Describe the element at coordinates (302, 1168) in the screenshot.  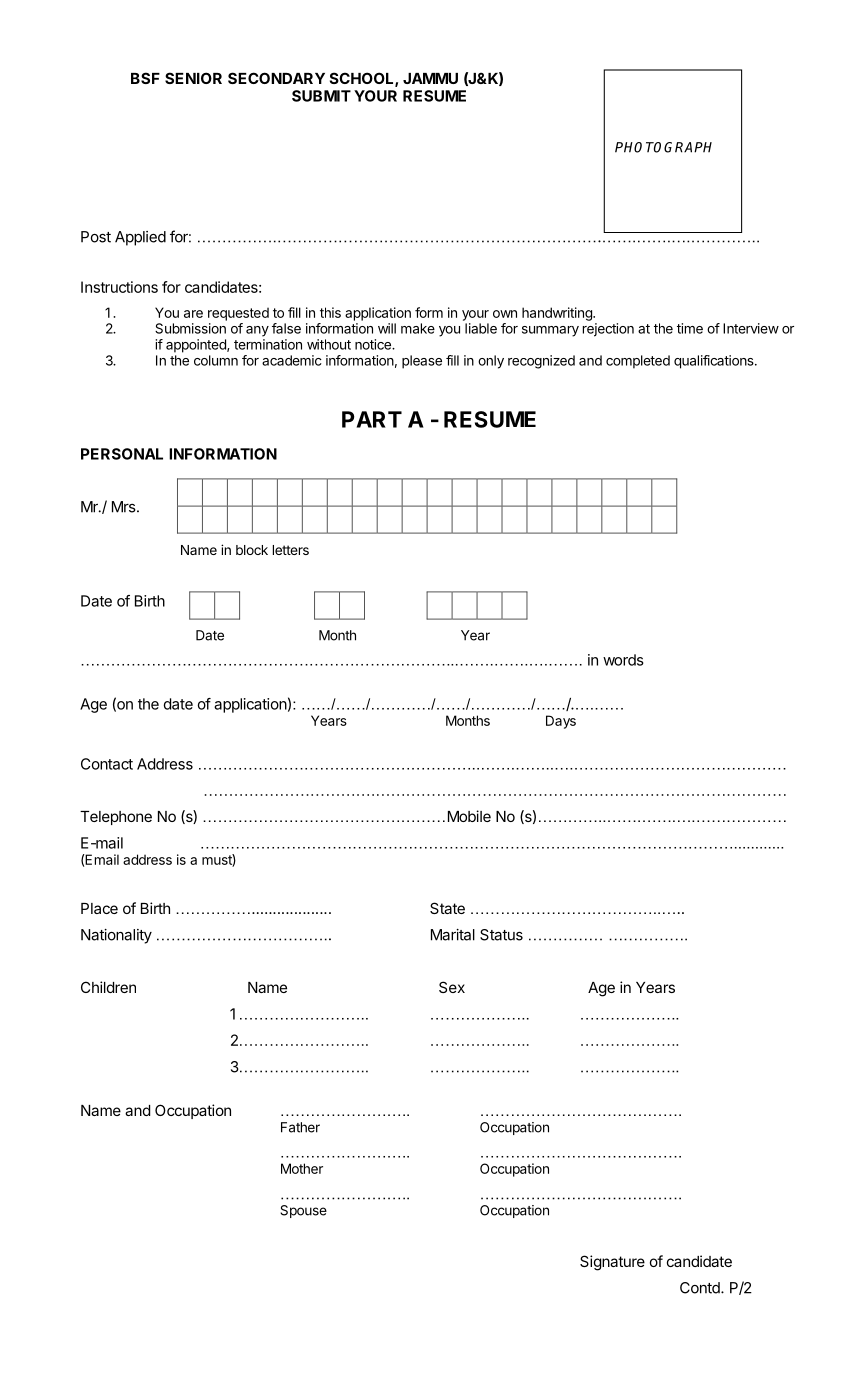
I see `Mother` at that location.
